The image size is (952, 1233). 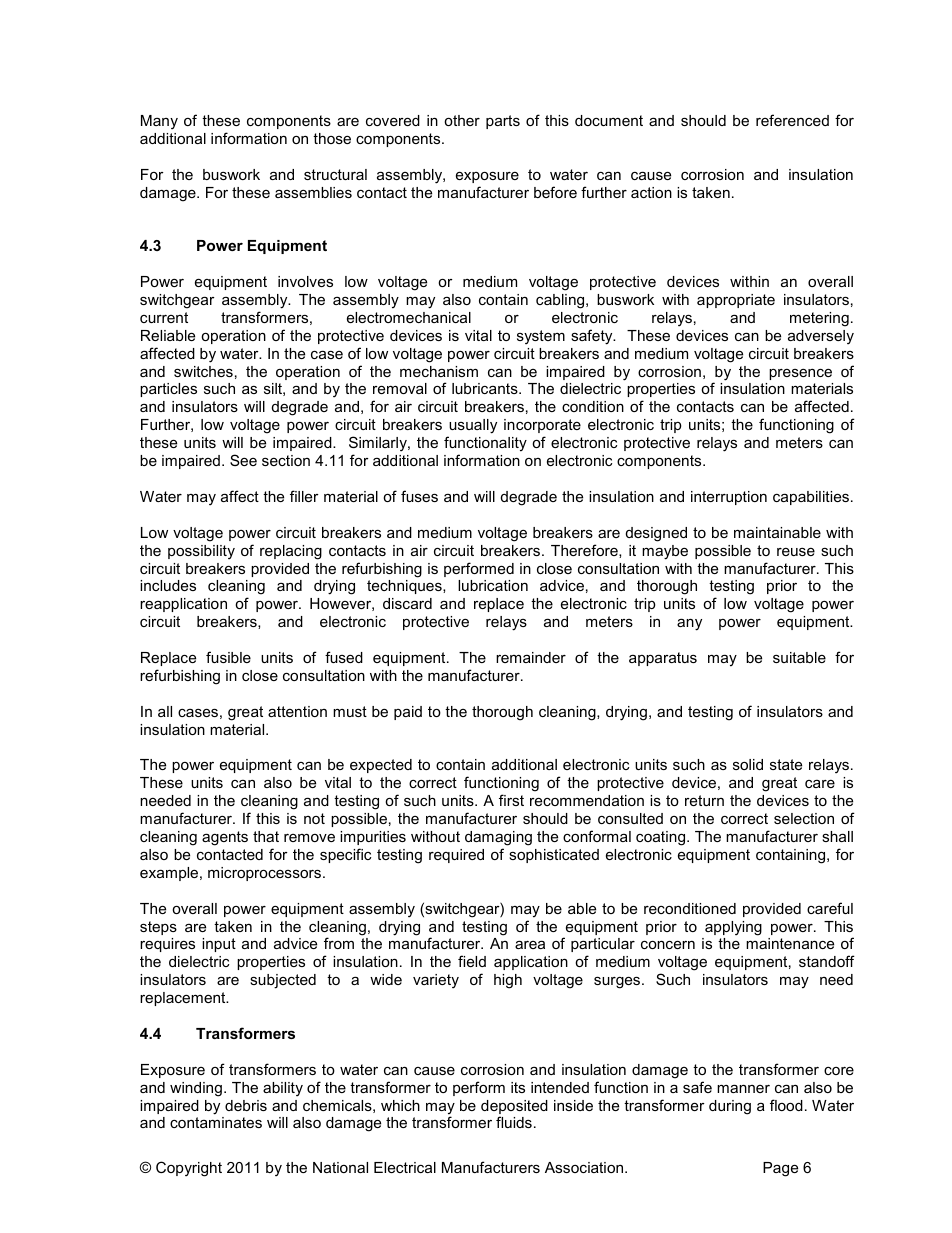 What do you see at coordinates (729, 498) in the page?
I see `interruption` at bounding box center [729, 498].
